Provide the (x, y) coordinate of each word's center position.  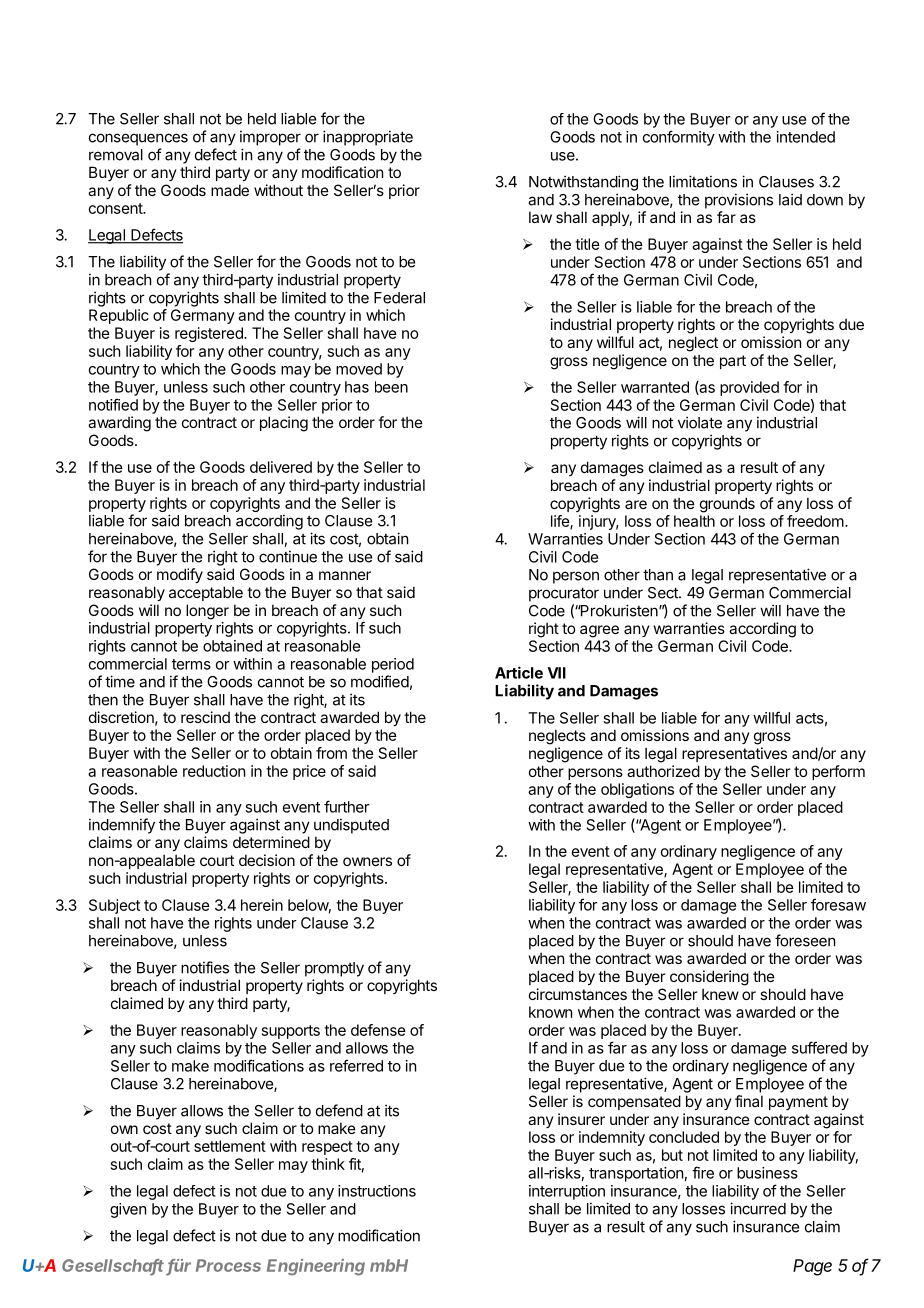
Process (228, 1265)
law (540, 217)
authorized (663, 771)
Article (519, 672)
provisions (739, 201)
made (230, 190)
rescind (205, 717)
